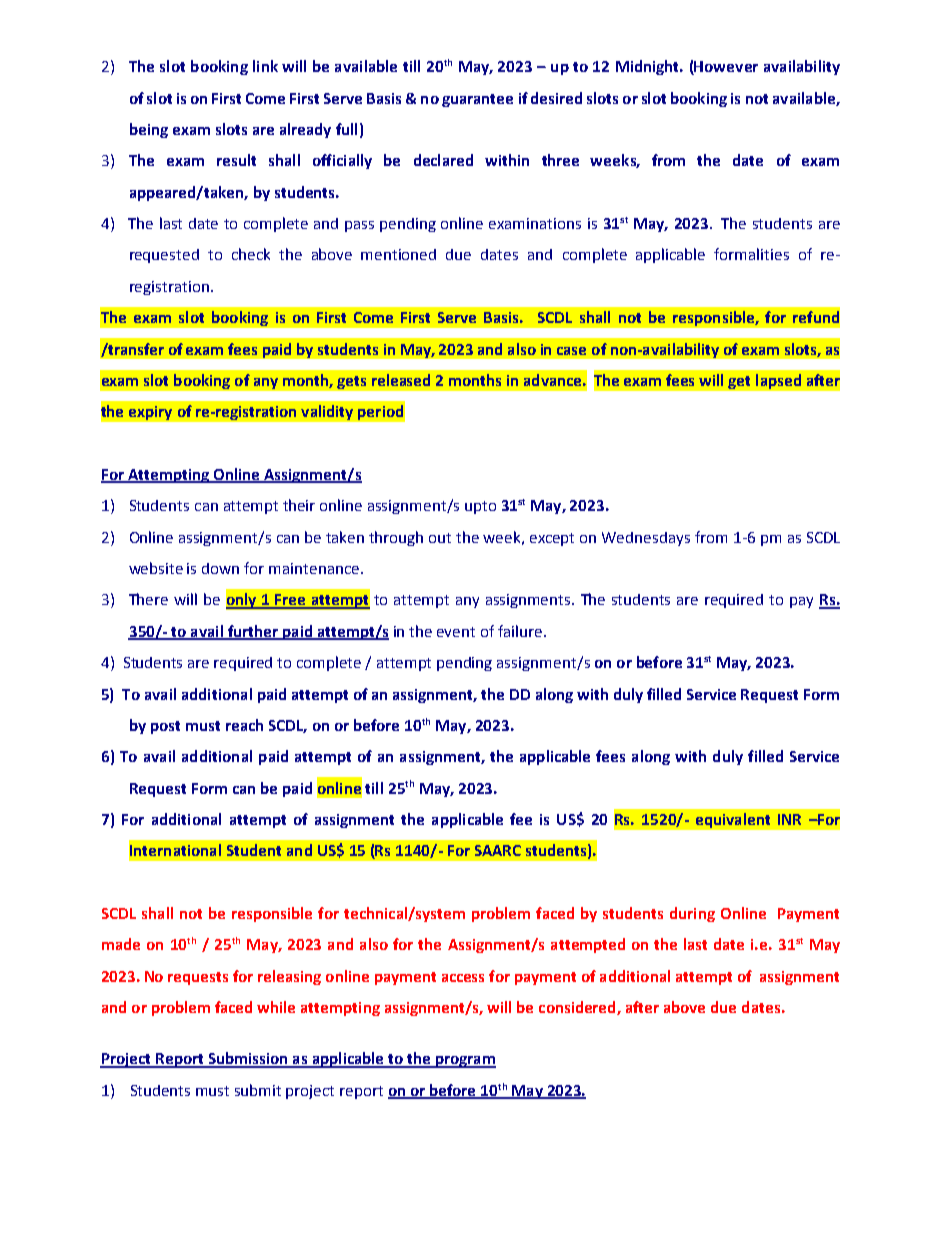  Describe the element at coordinates (464, 1062) in the document. I see `program` at that location.
